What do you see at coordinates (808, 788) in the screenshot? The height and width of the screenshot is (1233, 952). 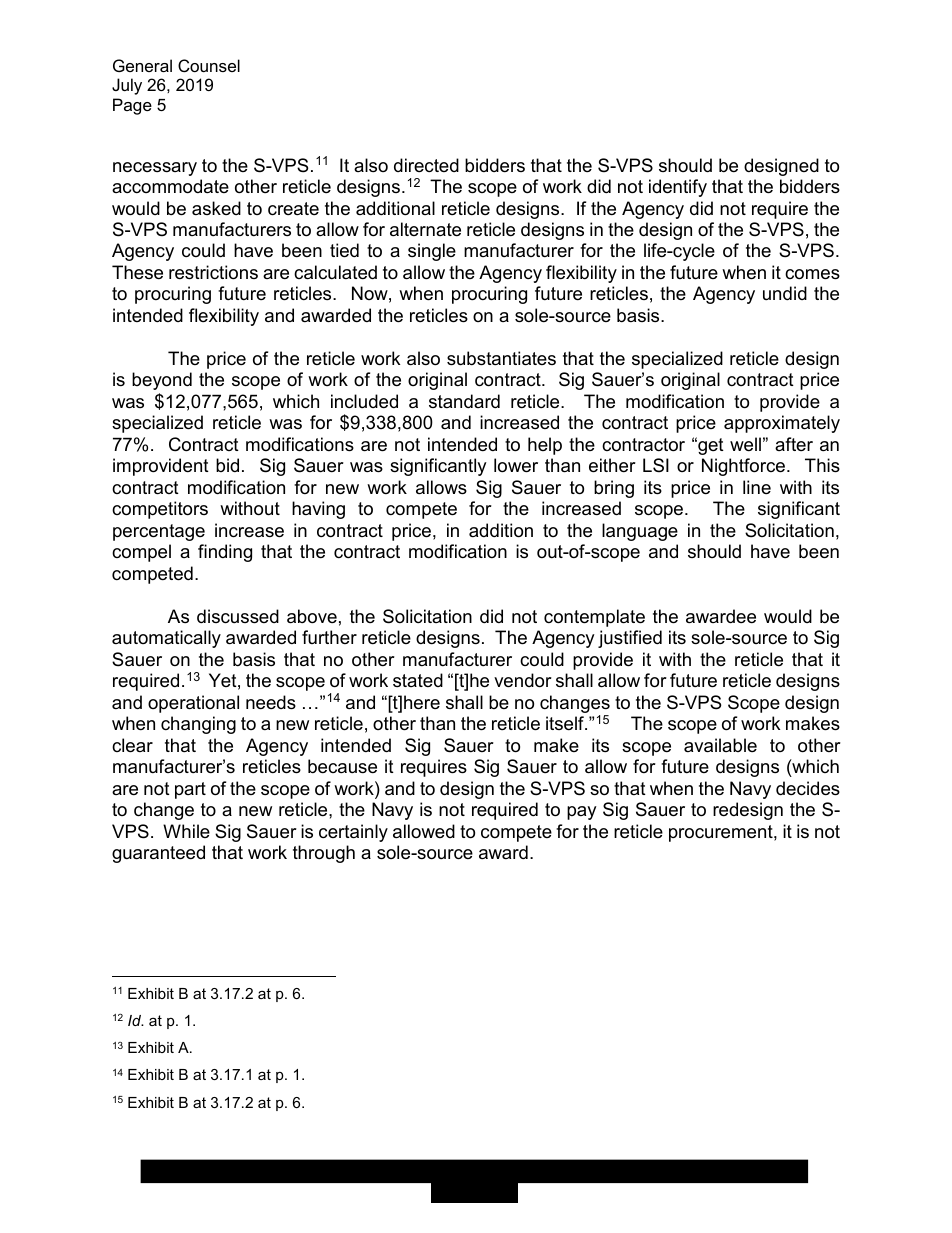 I see `decides` at bounding box center [808, 788].
